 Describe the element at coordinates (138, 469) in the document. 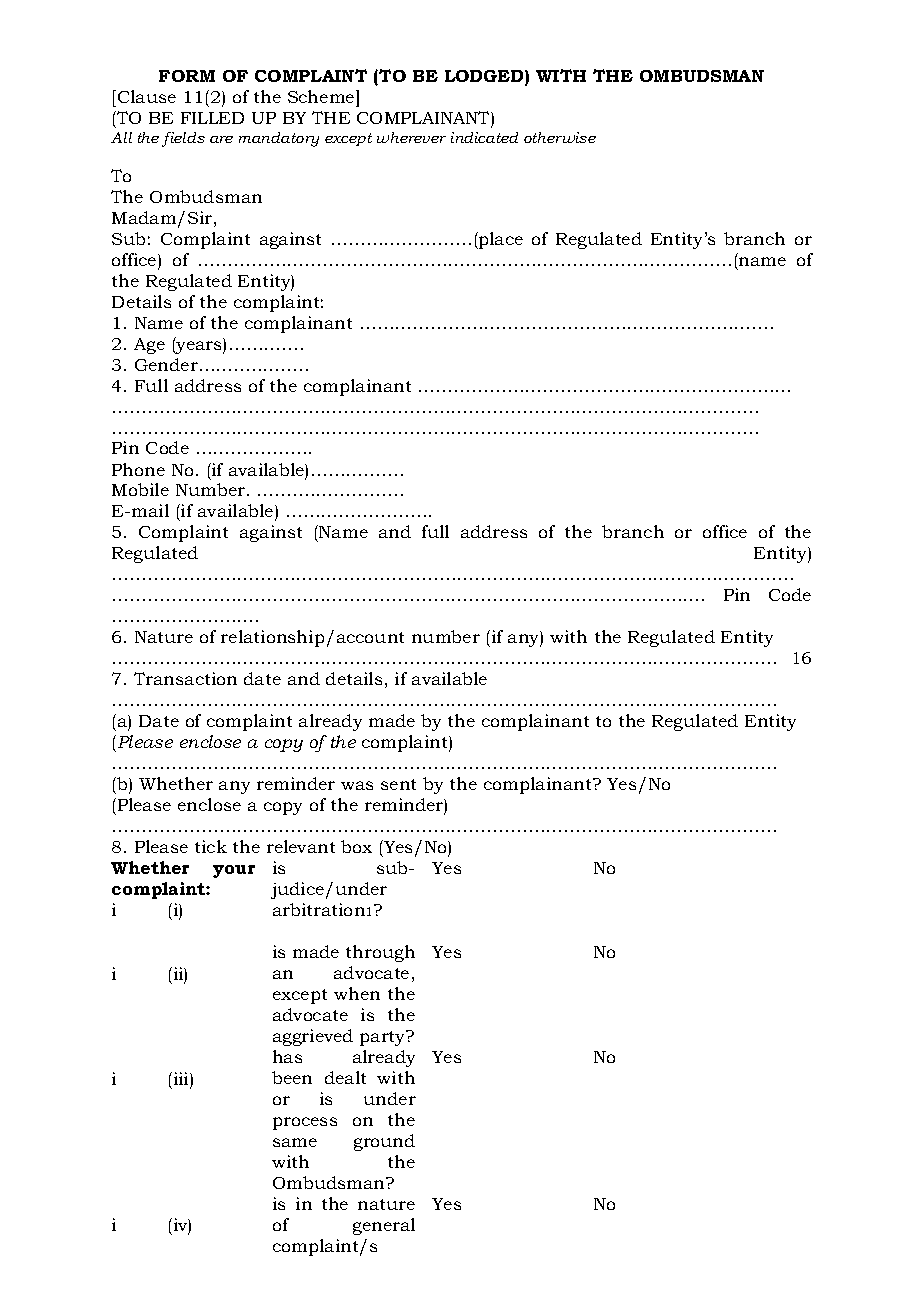

I see `Phone` at that location.
